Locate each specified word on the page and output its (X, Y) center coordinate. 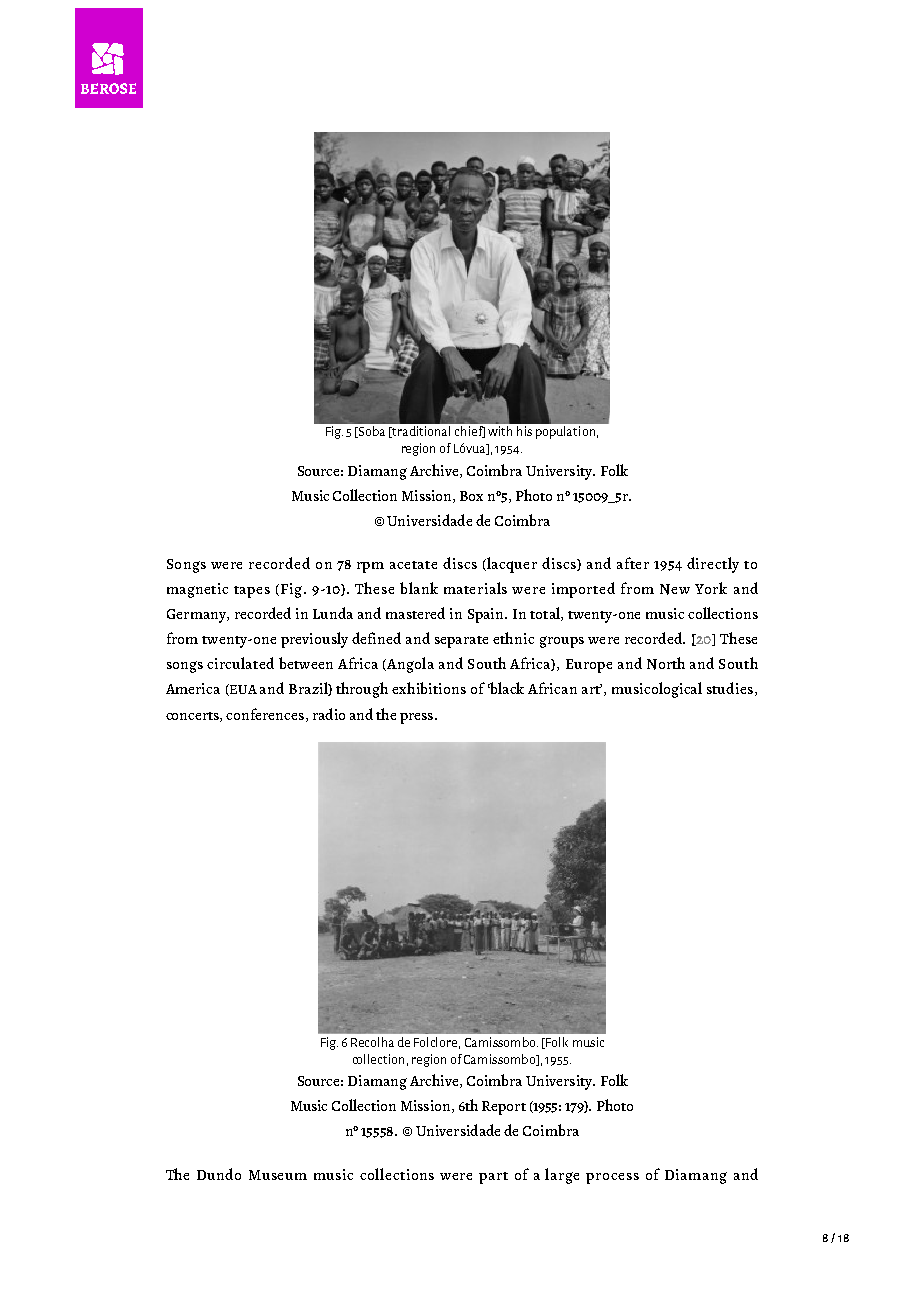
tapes (252, 592)
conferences (265, 714)
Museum (278, 1175)
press (416, 718)
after (633, 563)
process (612, 1178)
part (493, 1178)
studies (730, 688)
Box (471, 496)
